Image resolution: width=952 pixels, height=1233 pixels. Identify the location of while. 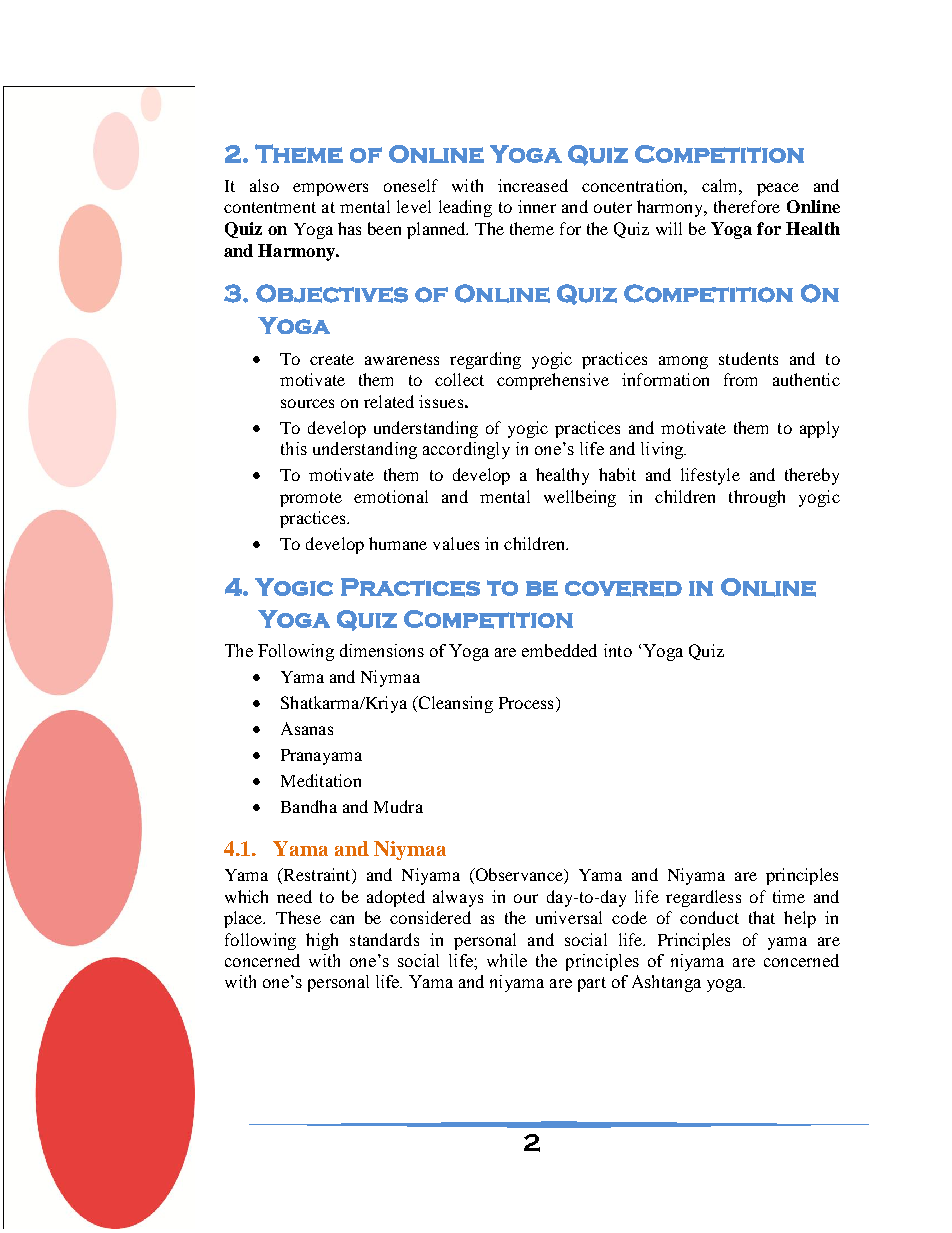
(507, 960).
